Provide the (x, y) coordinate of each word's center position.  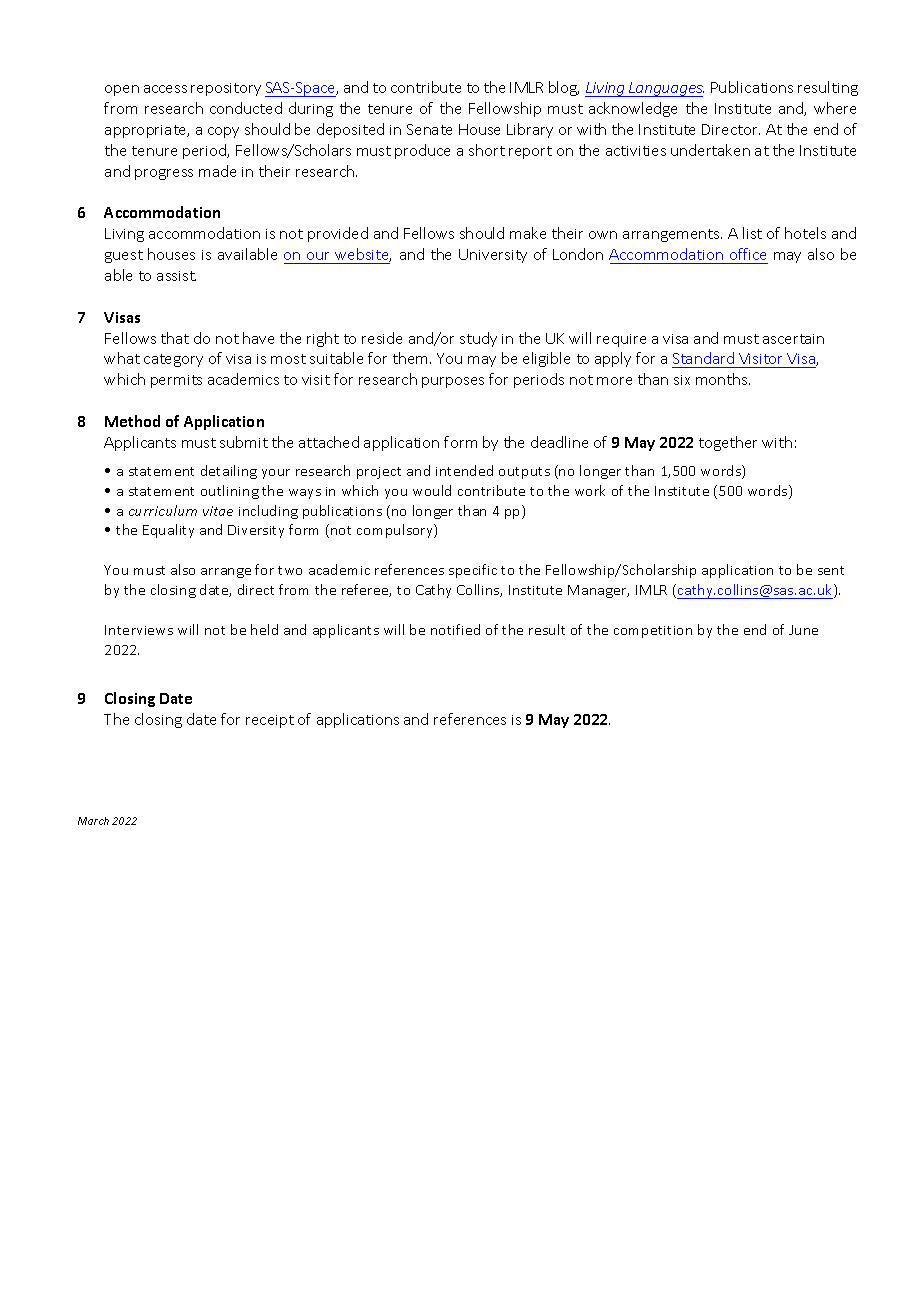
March (93, 821)
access (165, 89)
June (803, 630)
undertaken (710, 150)
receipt (270, 721)
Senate (429, 129)
